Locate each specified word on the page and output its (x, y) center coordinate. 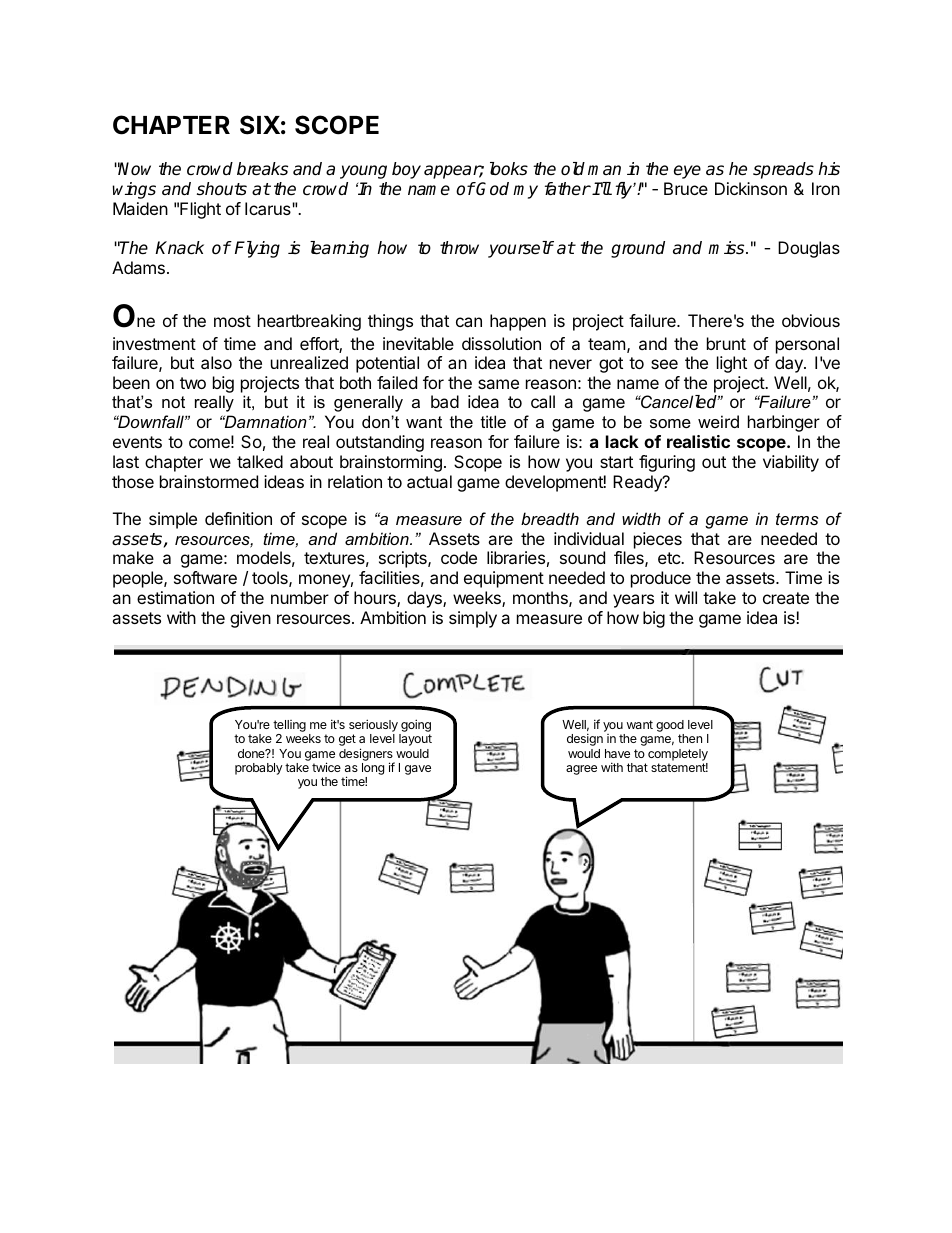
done (252, 753)
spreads (783, 170)
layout (415, 740)
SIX (260, 125)
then (690, 738)
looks (509, 169)
